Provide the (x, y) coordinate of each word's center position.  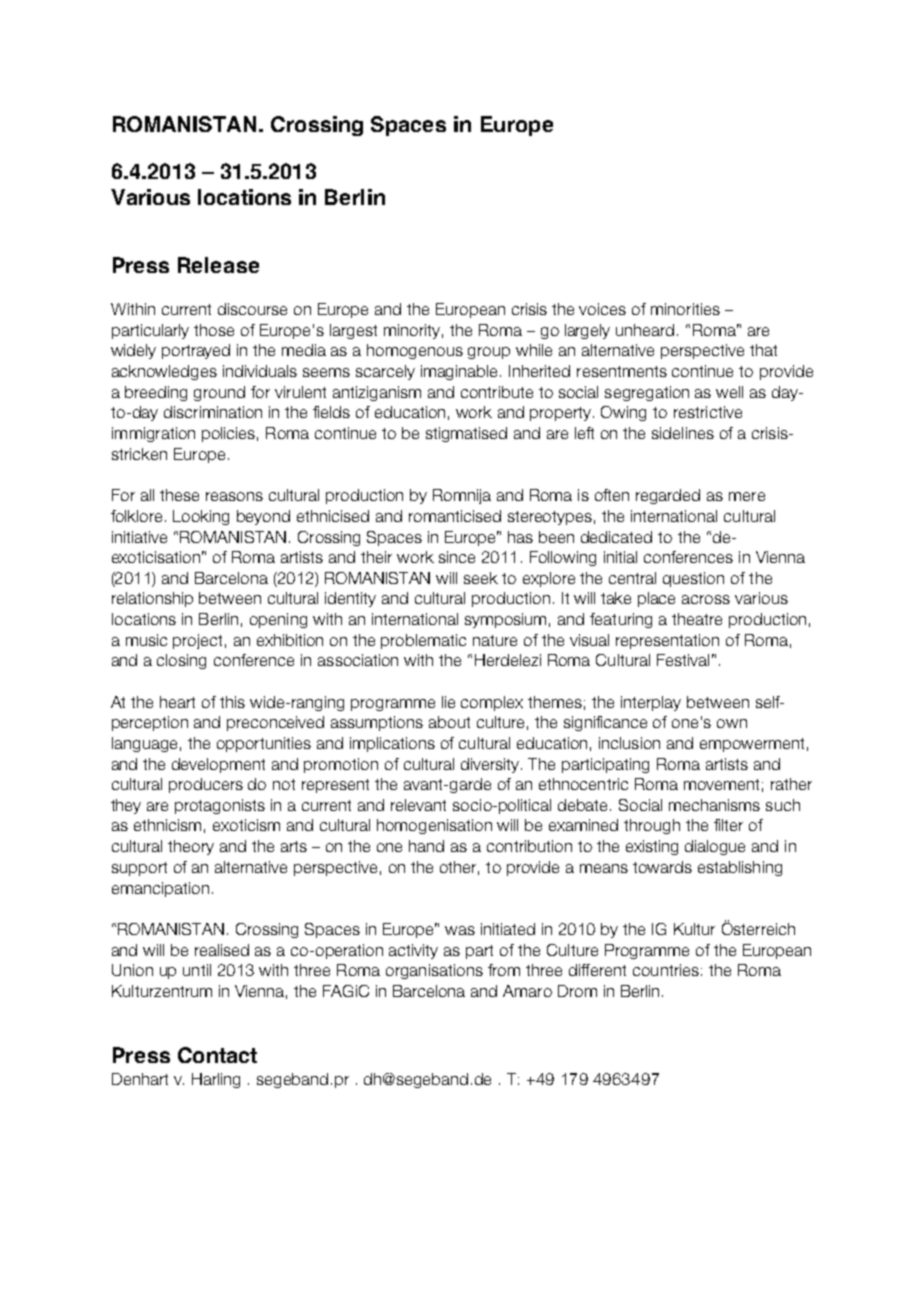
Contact (217, 1055)
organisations (434, 971)
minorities (685, 309)
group (489, 353)
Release (218, 265)
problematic (423, 641)
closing (181, 661)
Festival (683, 660)
